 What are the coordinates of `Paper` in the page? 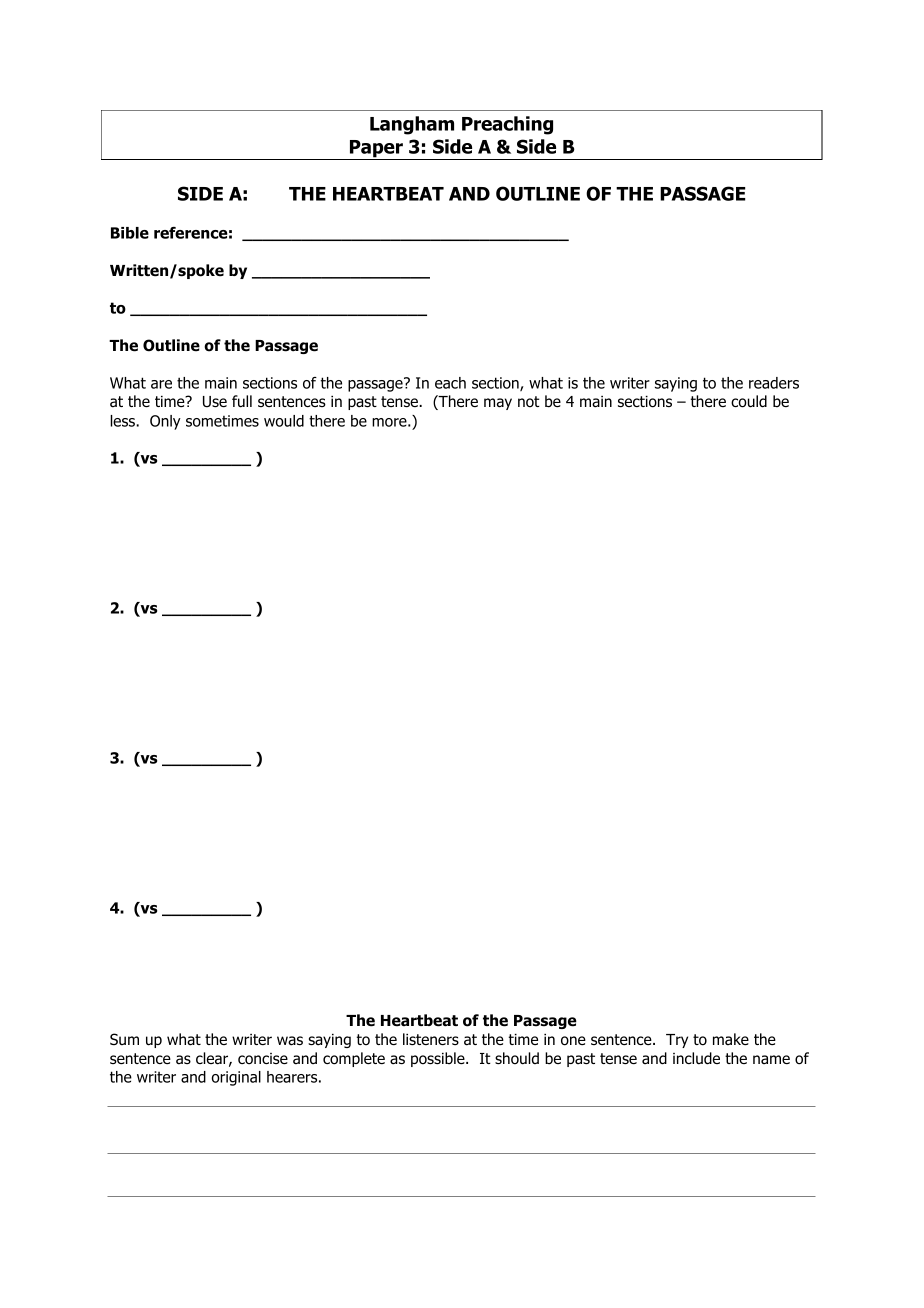 It's located at (376, 150).
